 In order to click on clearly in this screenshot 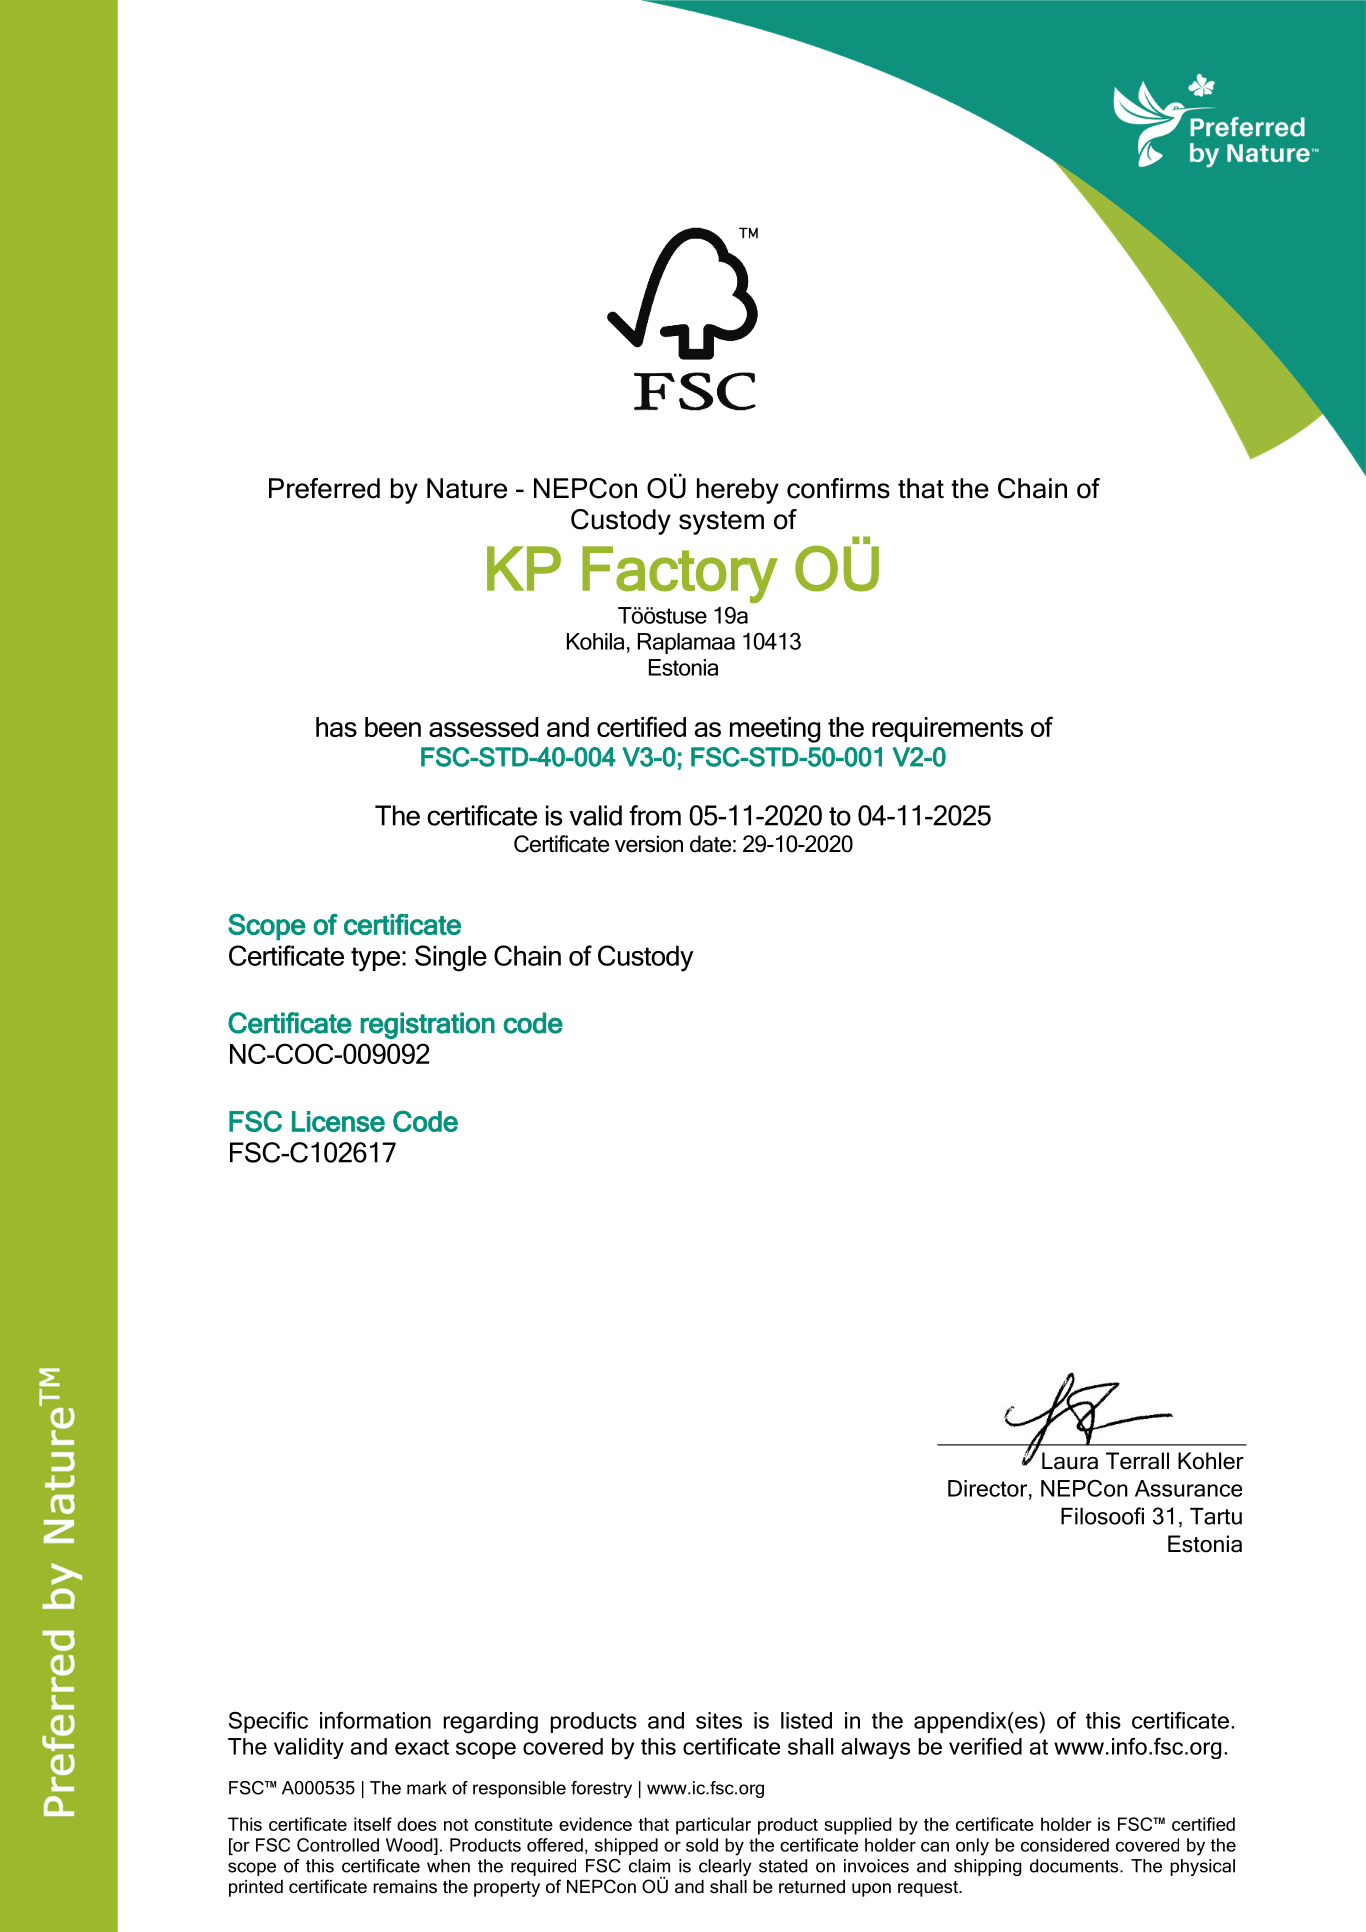, I will do `click(725, 1867)`.
